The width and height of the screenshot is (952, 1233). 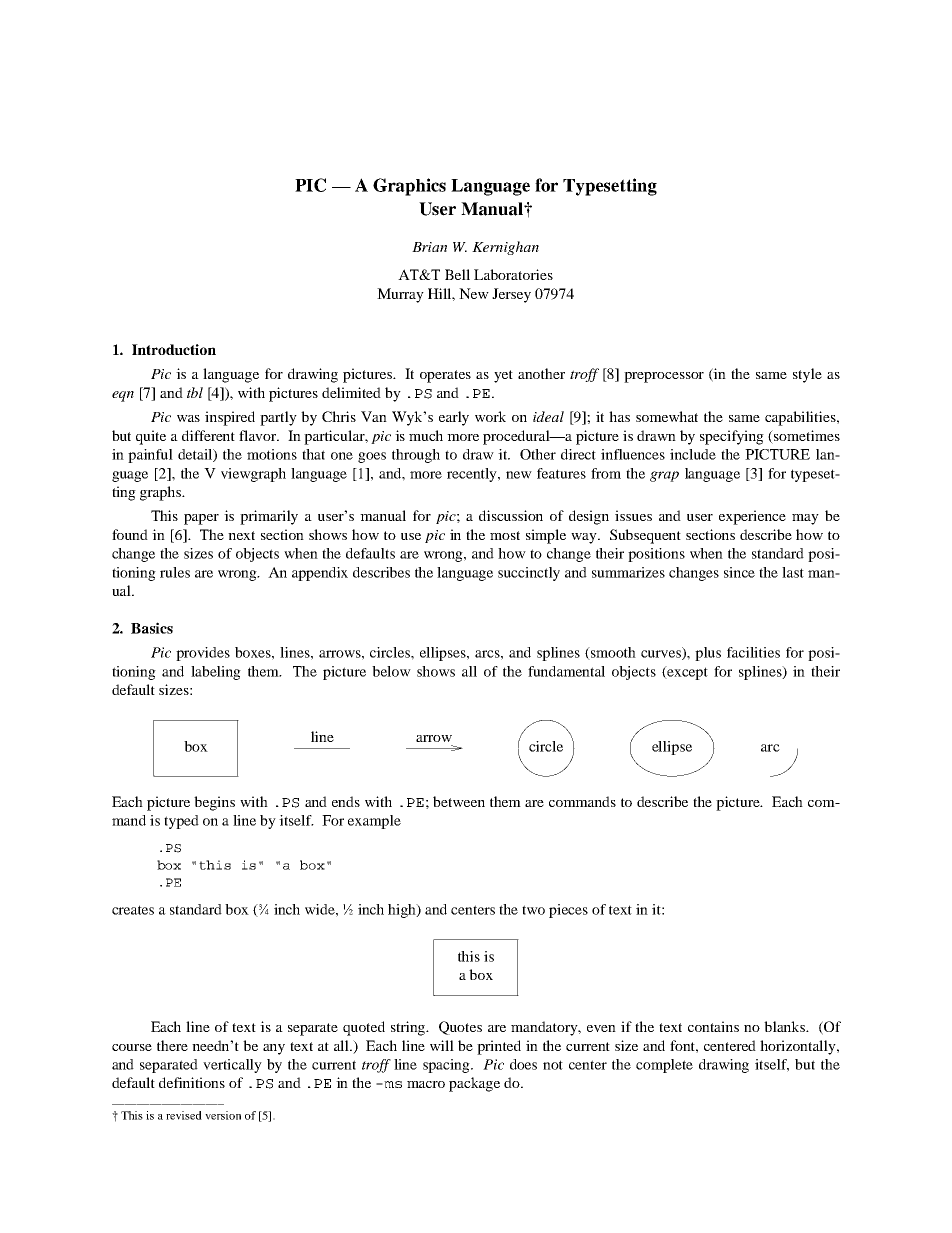 What do you see at coordinates (174, 349) in the screenshot?
I see `Introduction` at bounding box center [174, 349].
